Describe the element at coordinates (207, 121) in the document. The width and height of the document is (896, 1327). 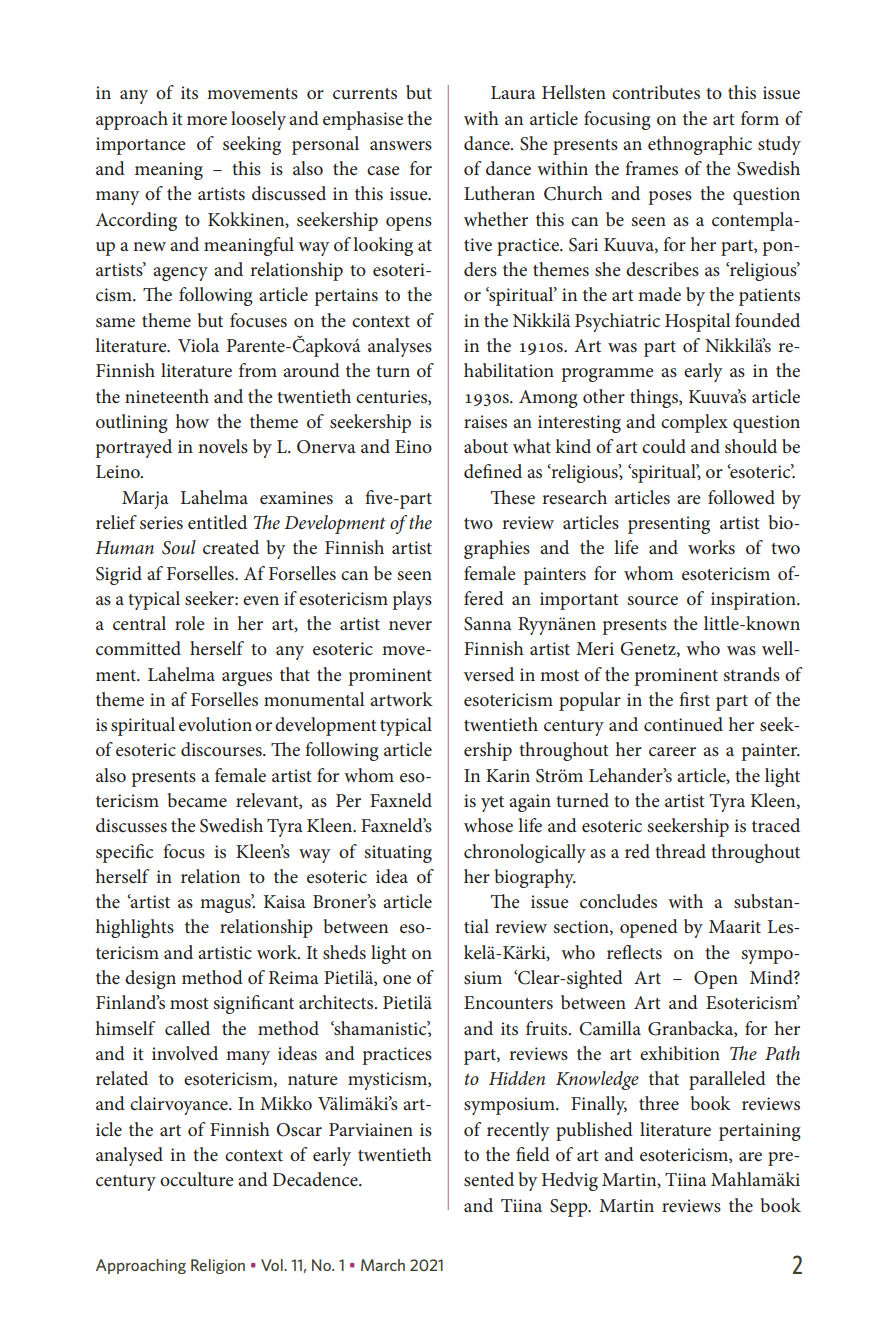
I see `more` at that location.
